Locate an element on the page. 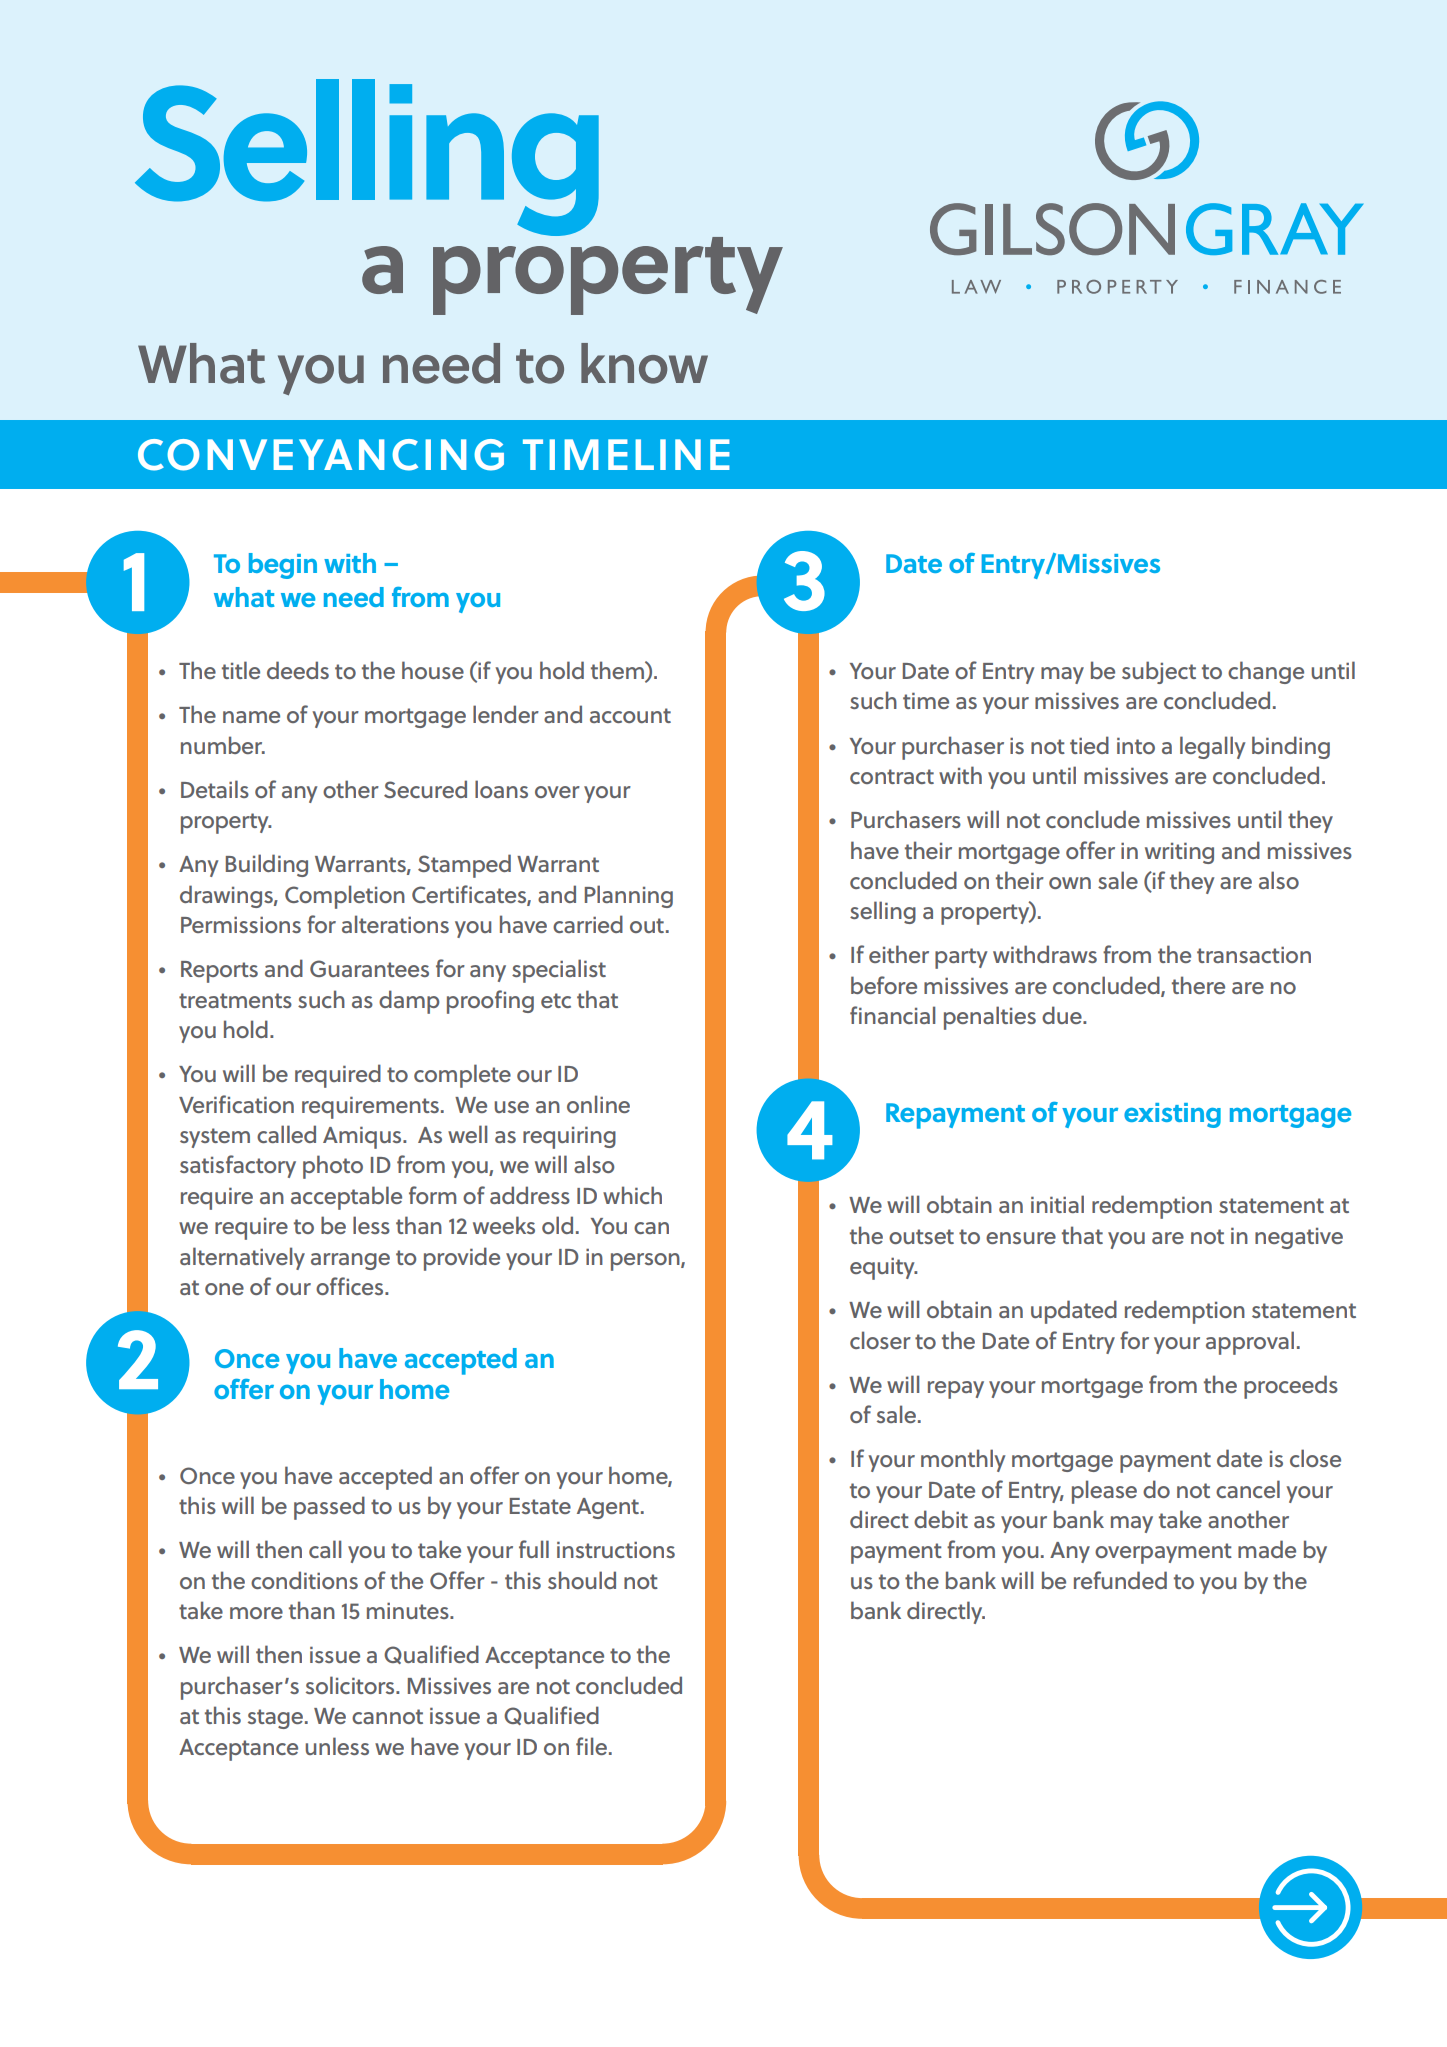  subject is located at coordinates (1159, 672).
